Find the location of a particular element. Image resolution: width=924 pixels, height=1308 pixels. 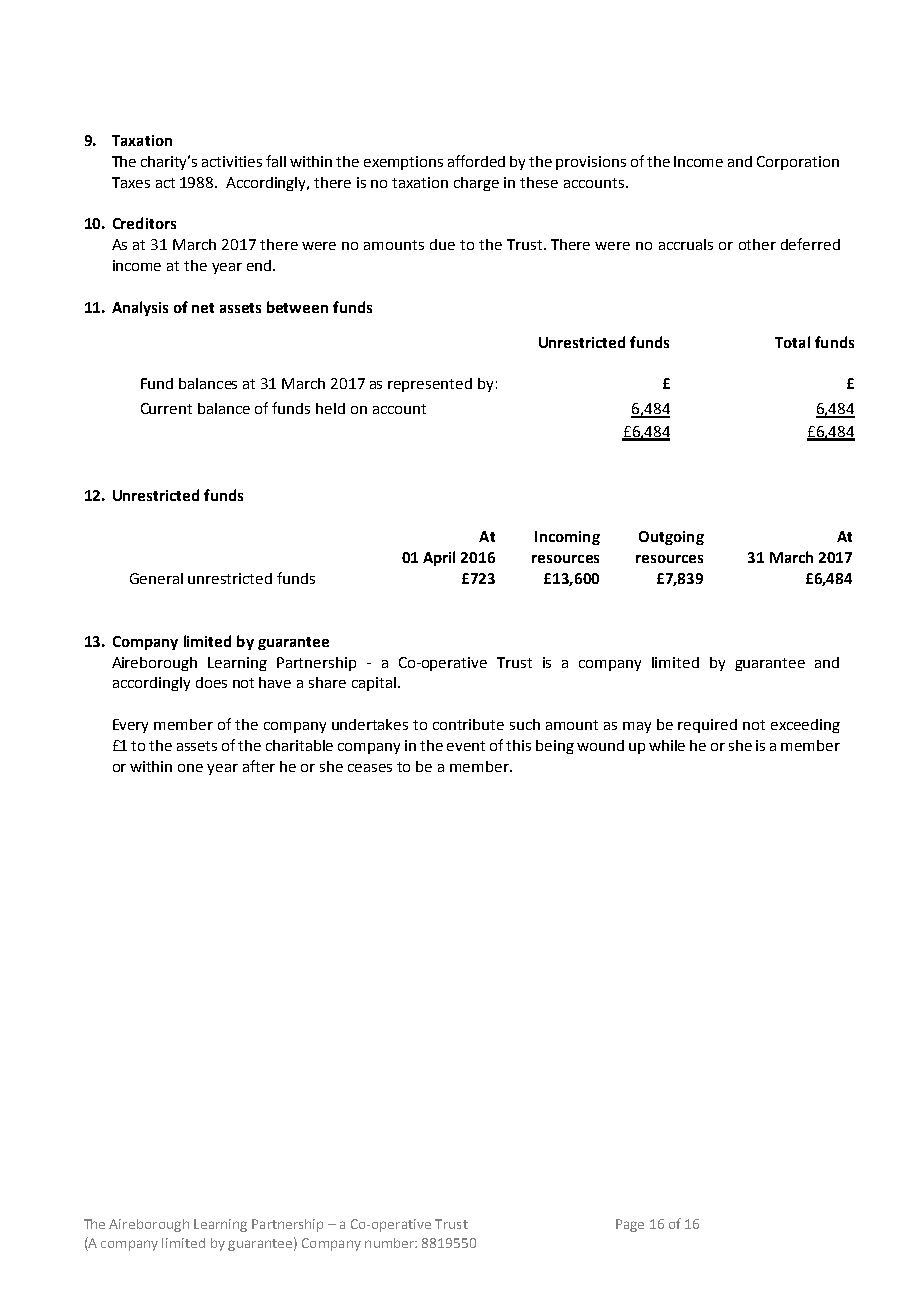

one is located at coordinates (190, 768).
